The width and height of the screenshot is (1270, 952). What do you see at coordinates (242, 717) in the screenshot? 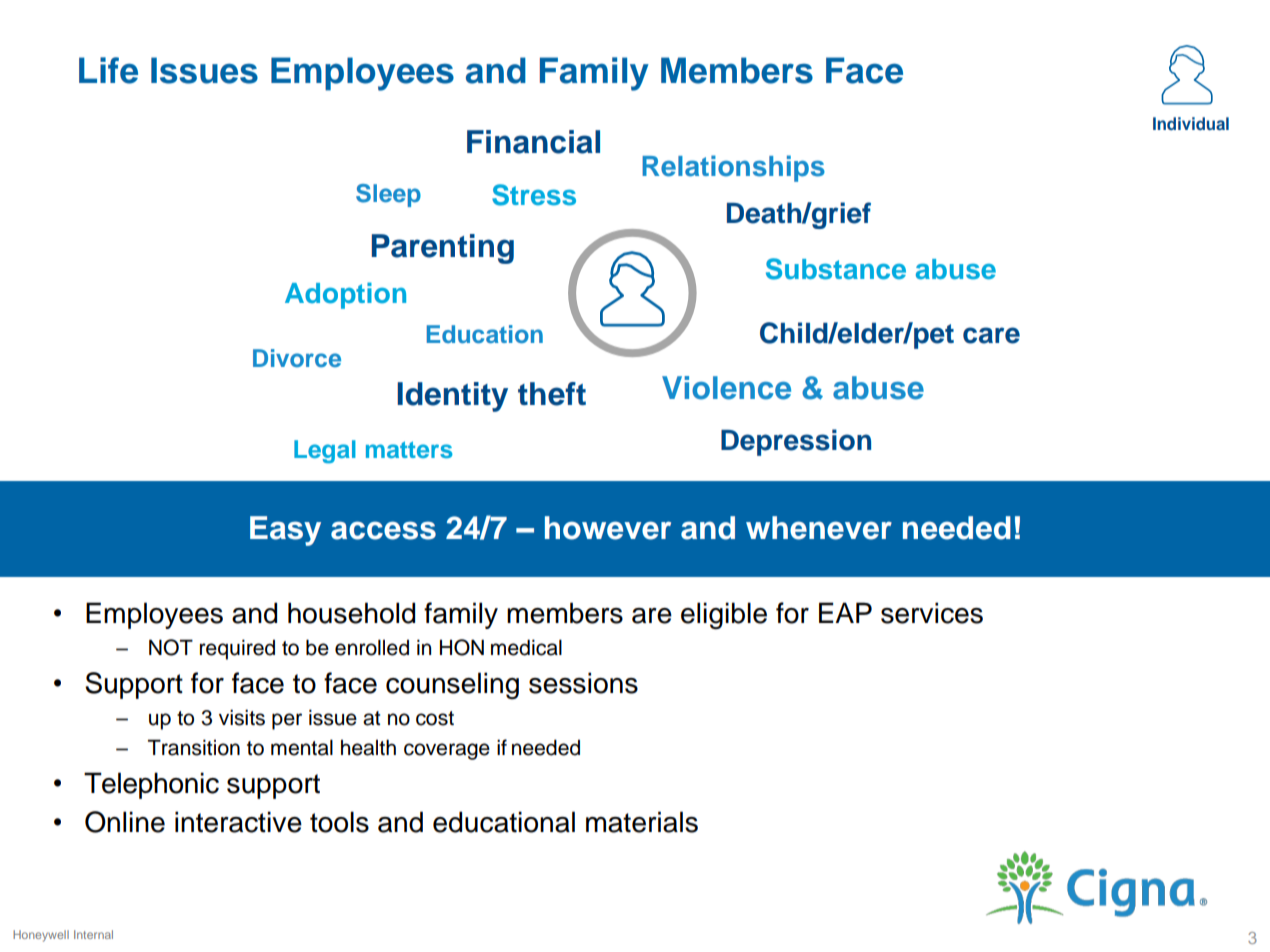
I see `visits` at bounding box center [242, 717].
